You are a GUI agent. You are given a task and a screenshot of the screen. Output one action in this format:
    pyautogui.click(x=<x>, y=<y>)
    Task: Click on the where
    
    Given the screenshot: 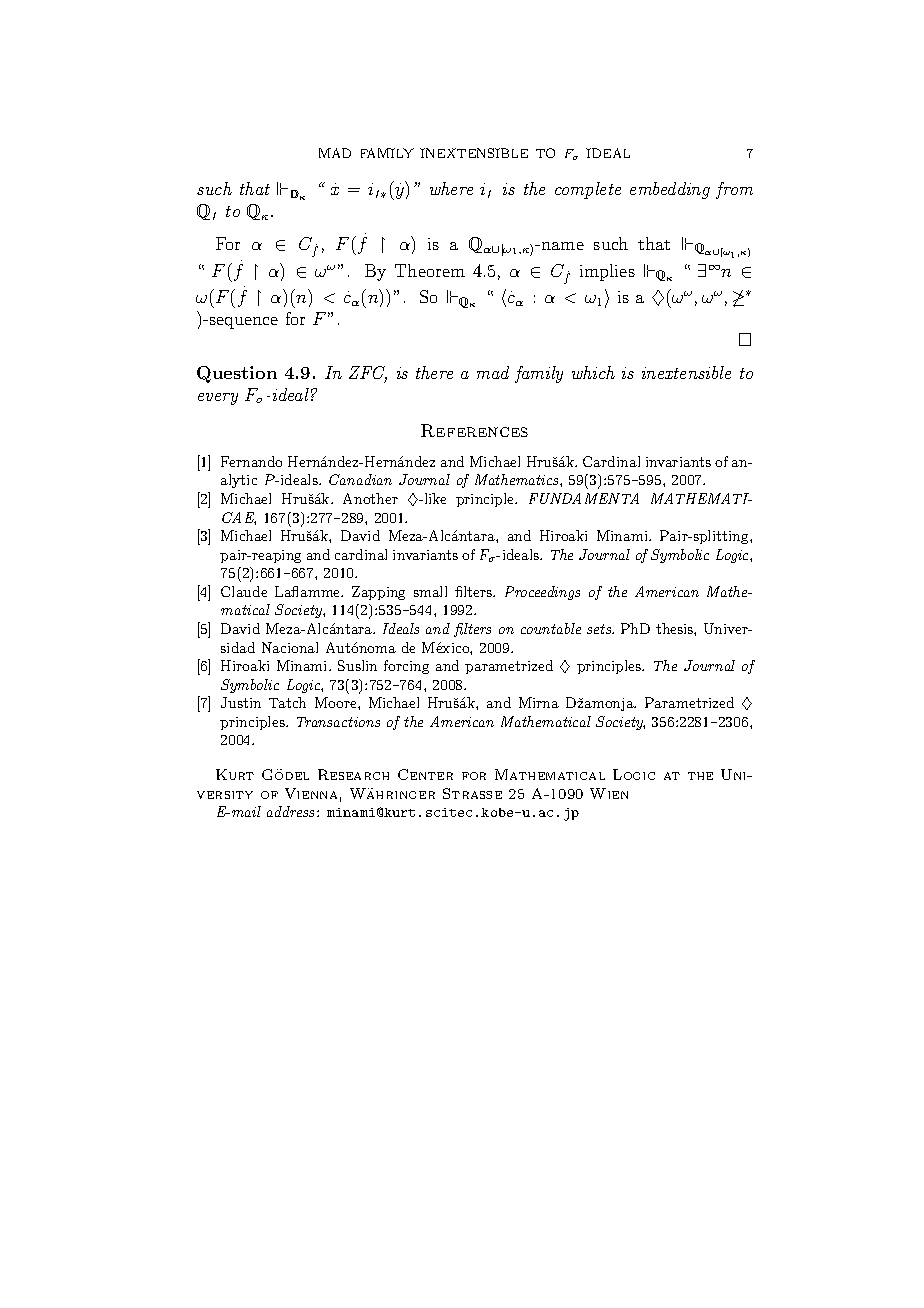 What is the action you would take?
    pyautogui.click(x=451, y=188)
